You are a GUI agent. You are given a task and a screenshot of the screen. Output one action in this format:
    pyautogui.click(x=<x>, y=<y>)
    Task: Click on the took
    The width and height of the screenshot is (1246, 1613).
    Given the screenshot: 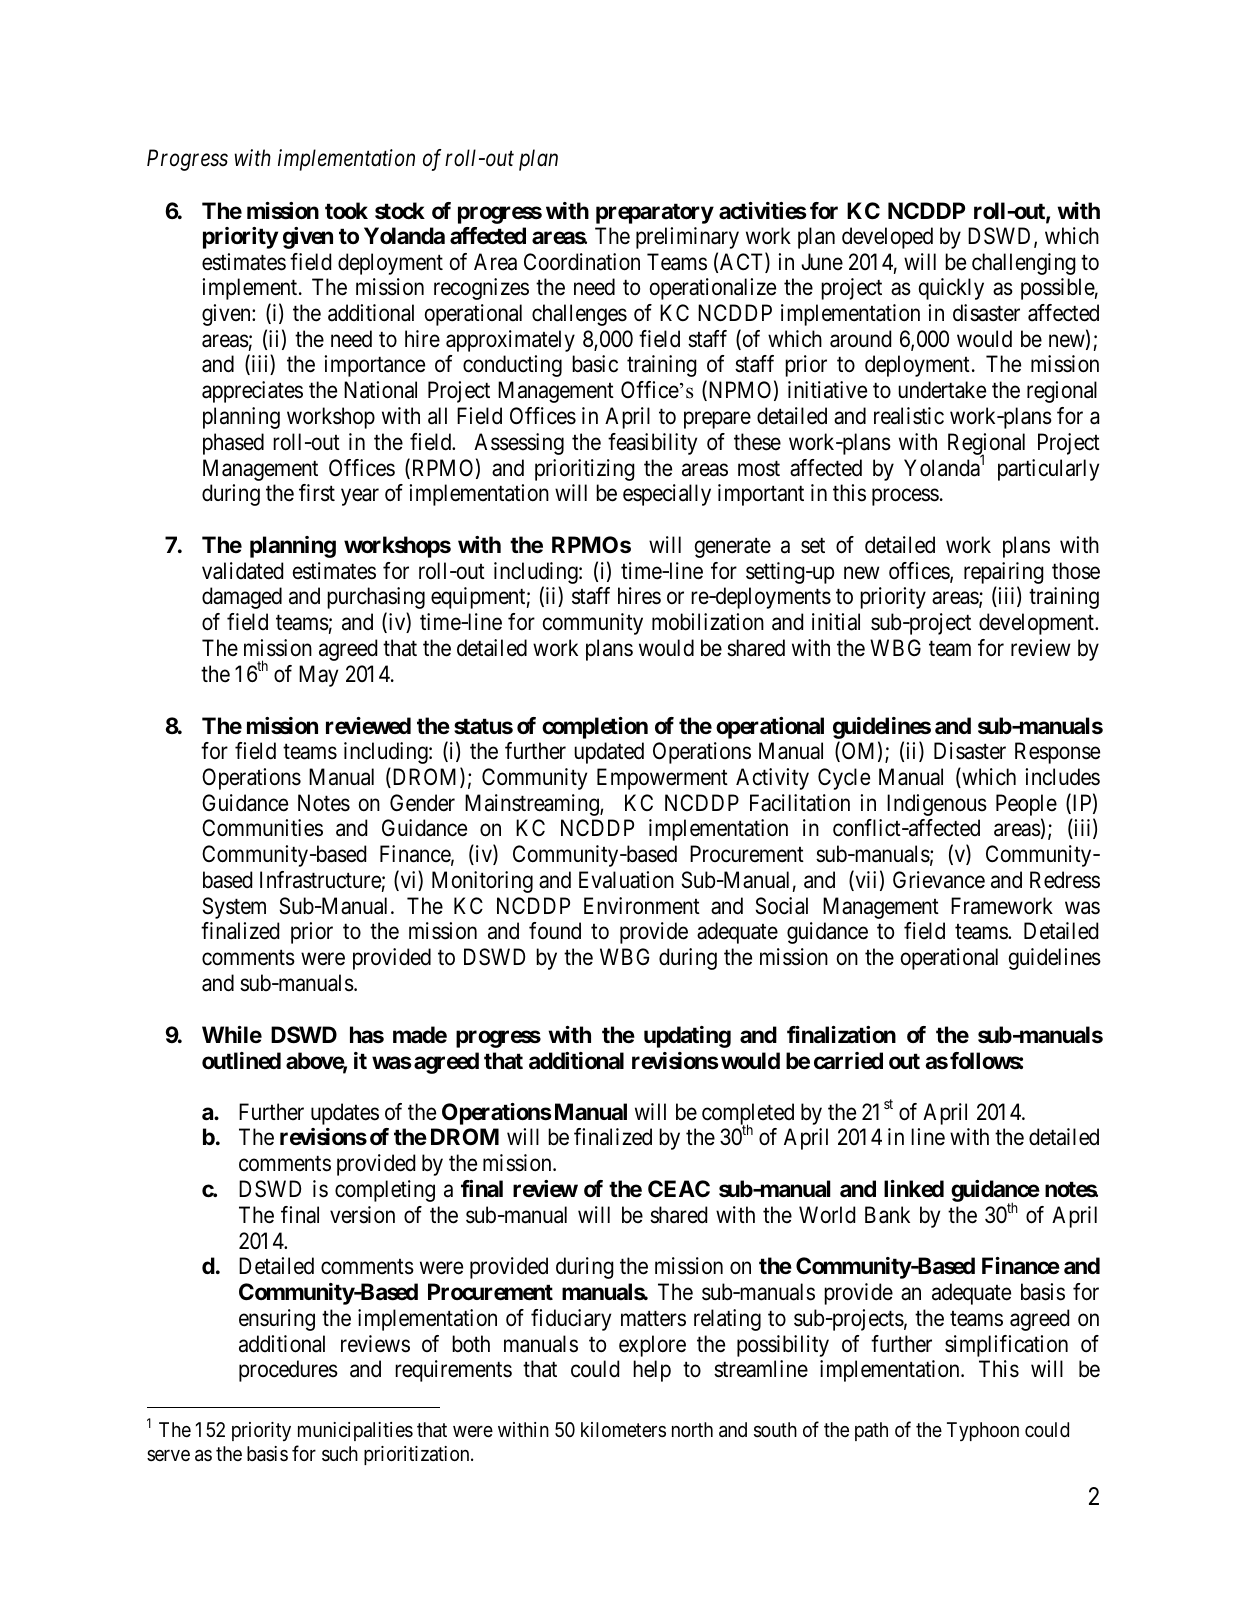 What is the action you would take?
    pyautogui.click(x=346, y=210)
